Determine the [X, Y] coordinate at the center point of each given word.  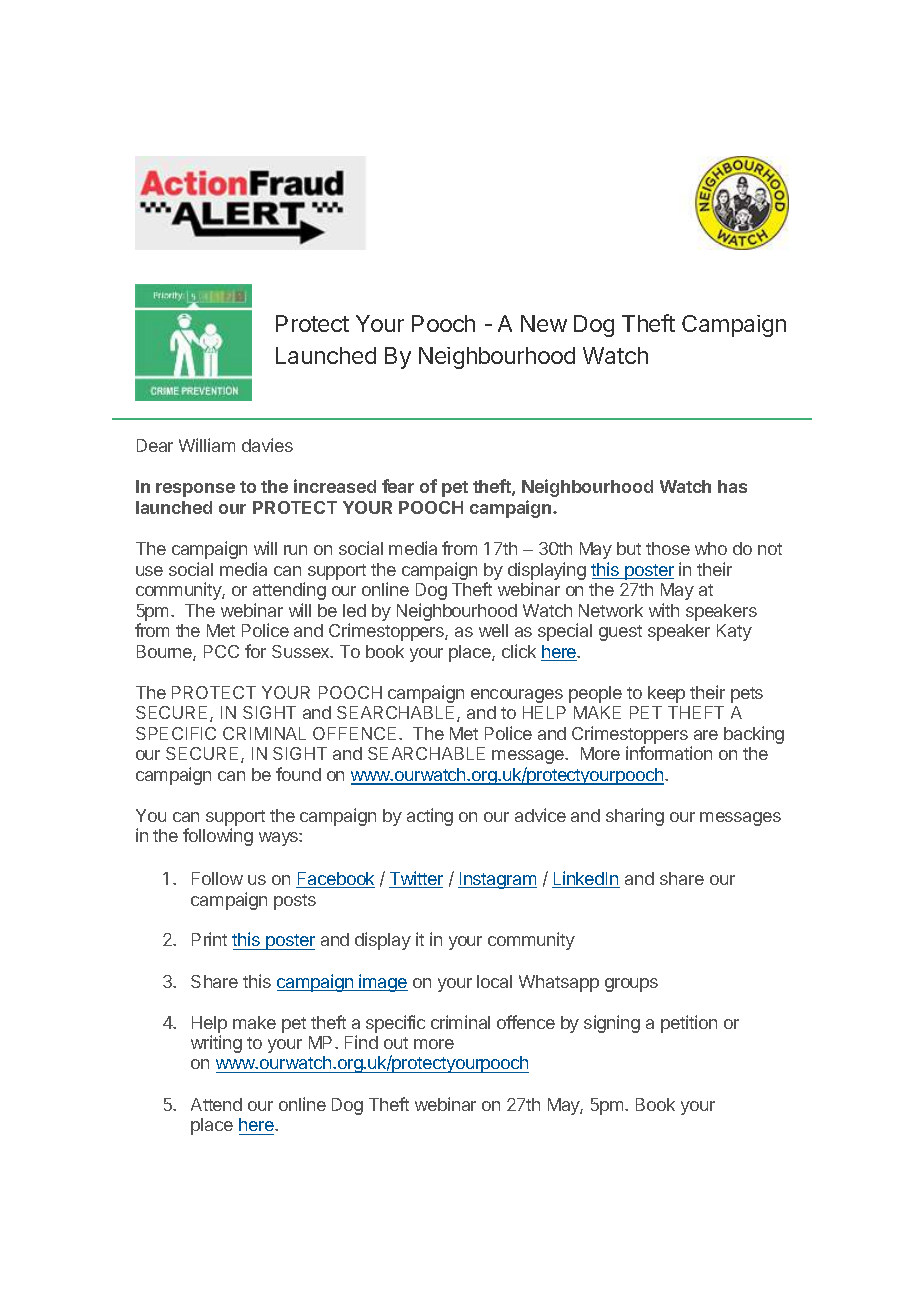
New [544, 323]
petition [689, 1024]
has [732, 486]
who [711, 548]
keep [666, 694]
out [396, 1043]
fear [398, 486]
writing [216, 1044]
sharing [635, 817]
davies [267, 445]
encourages [517, 696]
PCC [221, 651]
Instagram [497, 880]
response [195, 490]
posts [295, 902]
